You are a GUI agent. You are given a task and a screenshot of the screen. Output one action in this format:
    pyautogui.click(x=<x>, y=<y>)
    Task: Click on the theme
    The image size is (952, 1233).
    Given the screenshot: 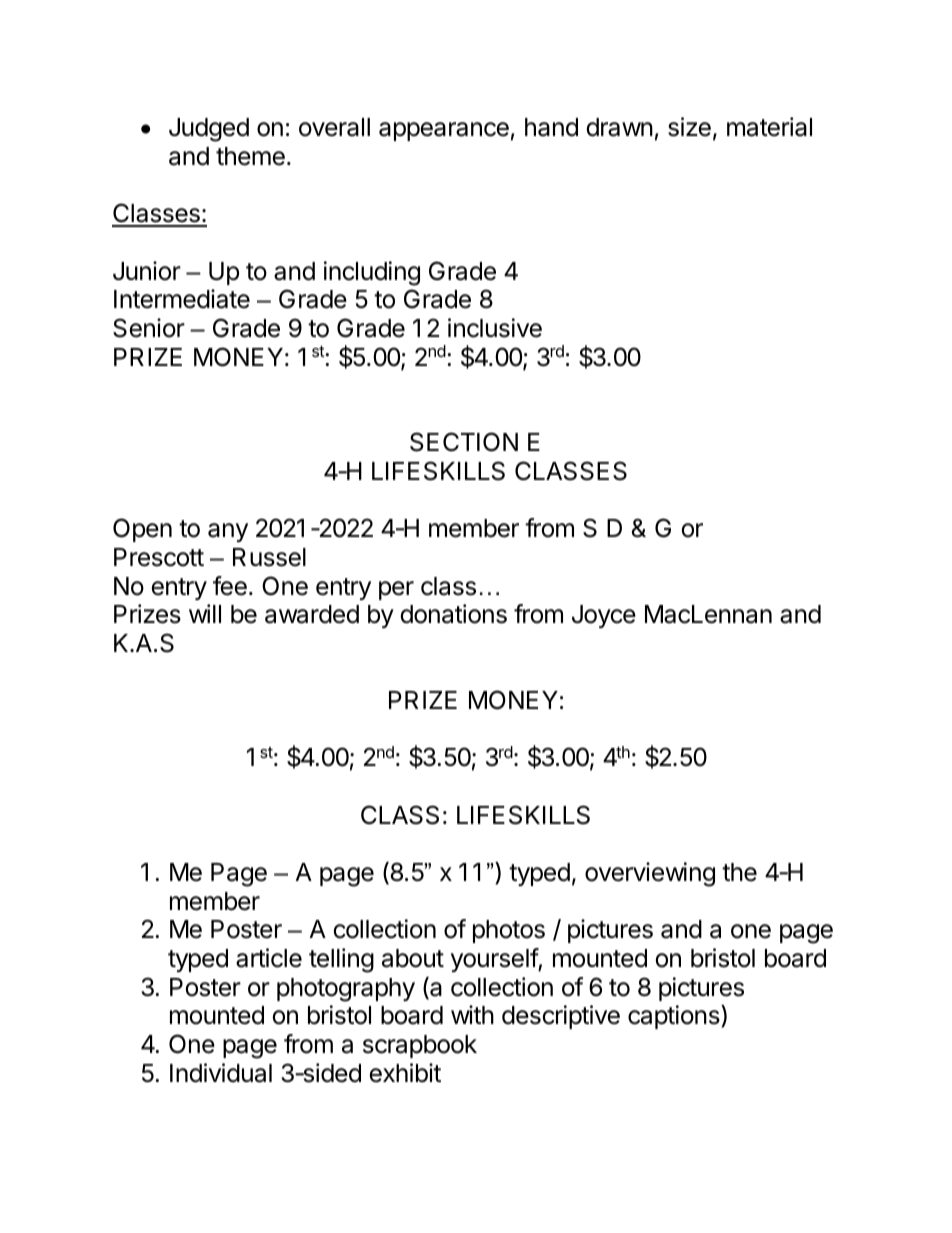 What is the action you would take?
    pyautogui.click(x=250, y=156)
